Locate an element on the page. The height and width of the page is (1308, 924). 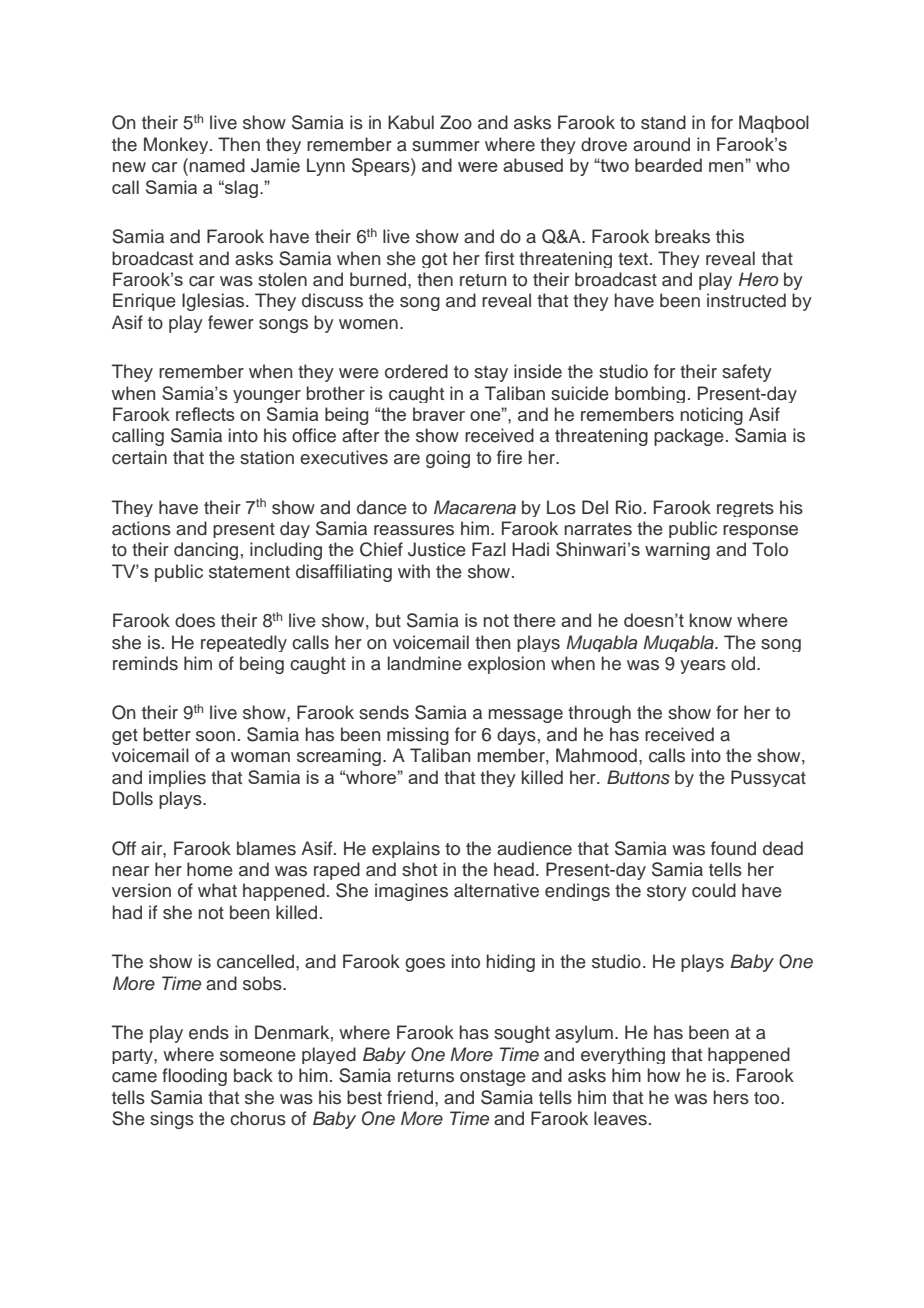
package is located at coordinates (689, 437).
